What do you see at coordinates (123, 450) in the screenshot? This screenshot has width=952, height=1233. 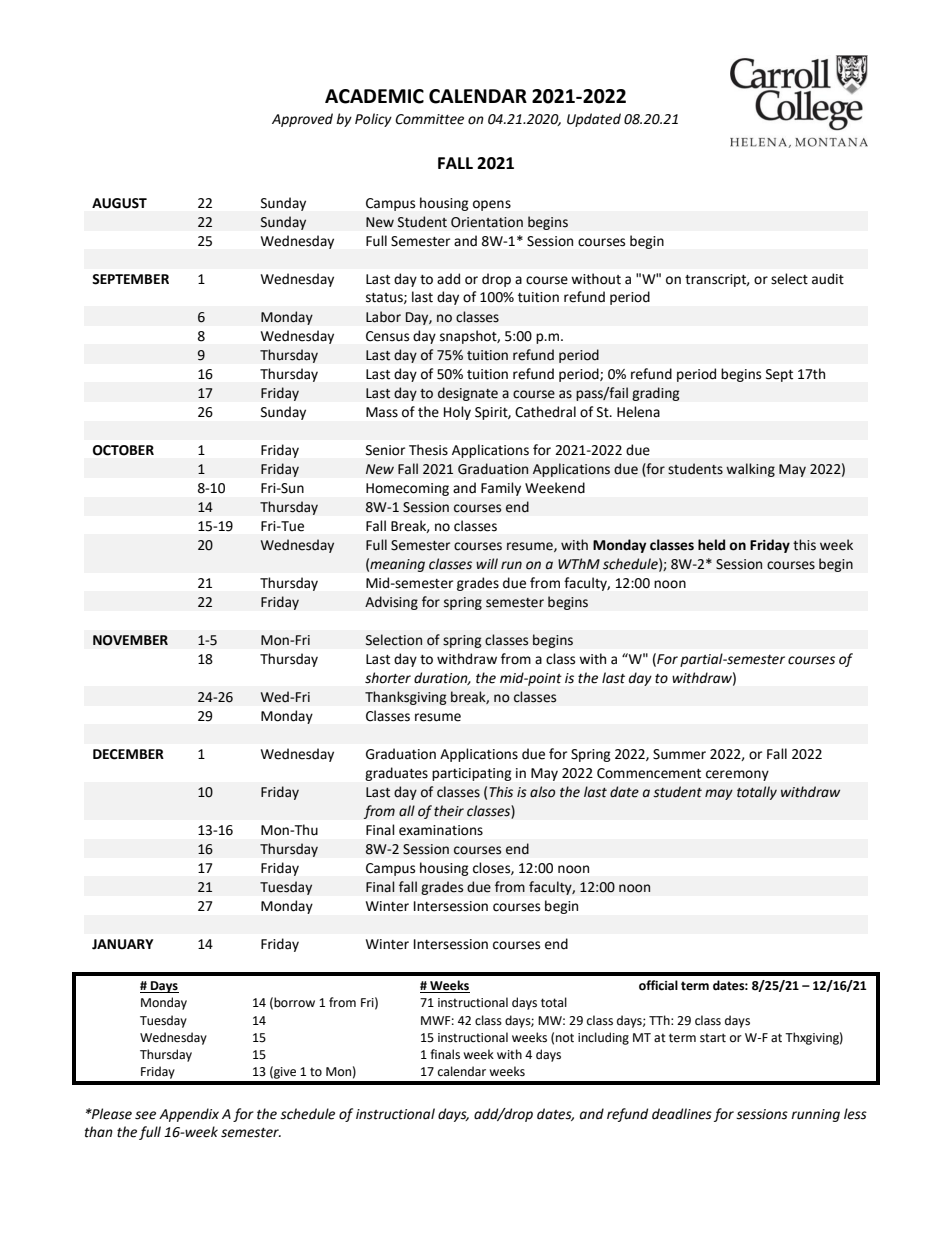 I see `OCTOBER` at bounding box center [123, 450].
